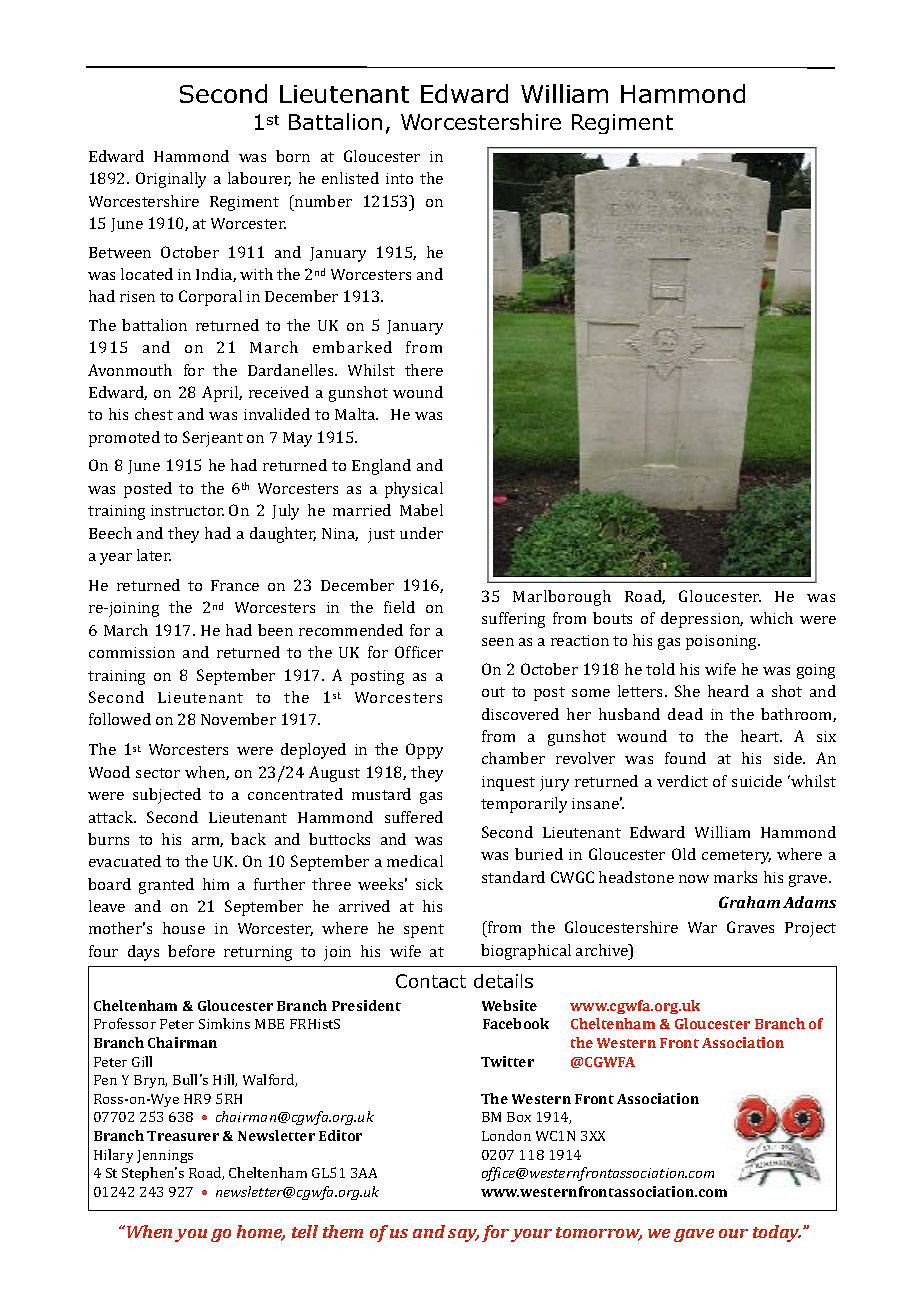 The width and height of the screenshot is (924, 1308). Describe the element at coordinates (749, 902) in the screenshot. I see `Graham` at that location.
